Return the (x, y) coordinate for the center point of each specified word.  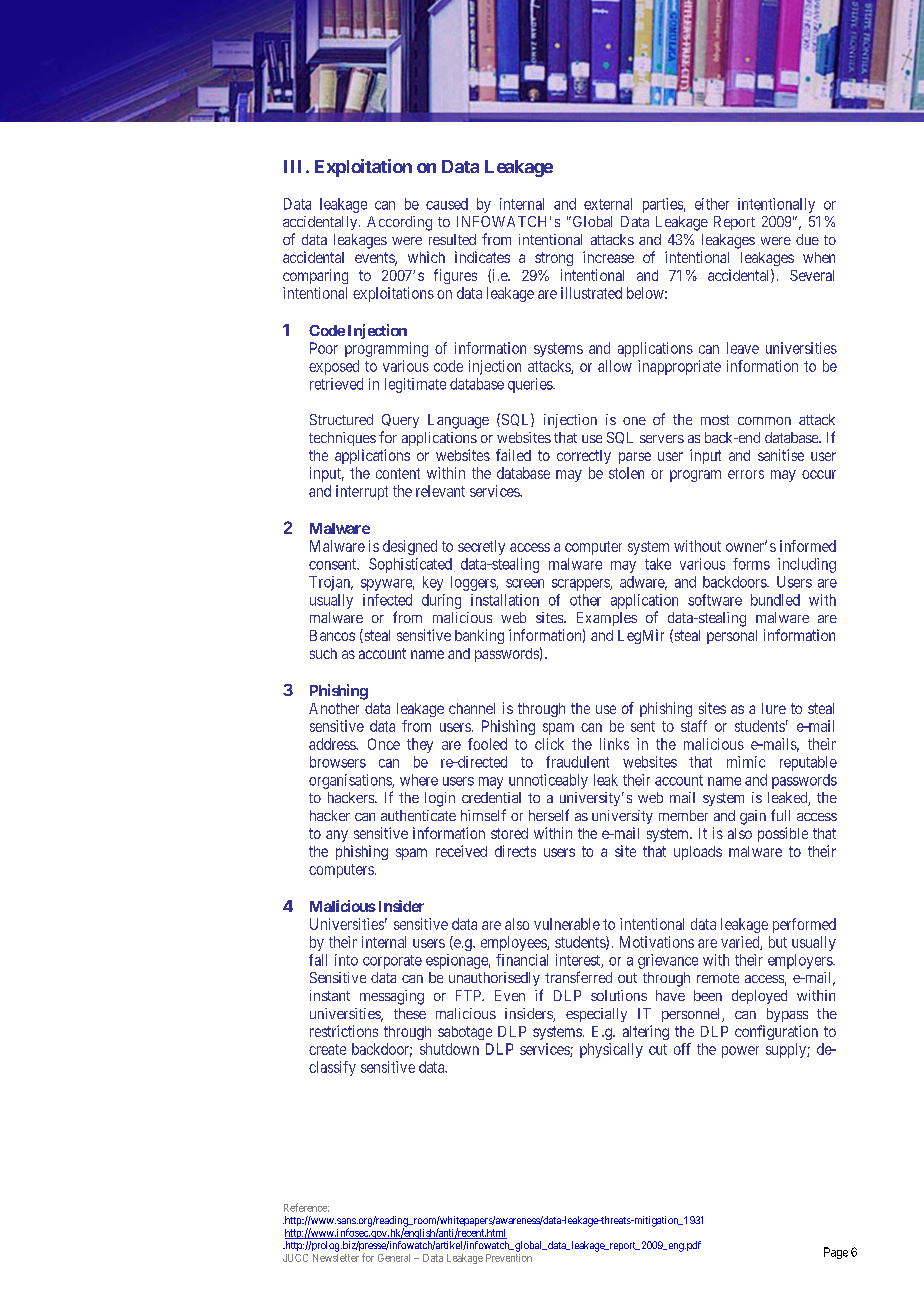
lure (774, 708)
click (549, 744)
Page (836, 1253)
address (333, 744)
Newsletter (336, 1258)
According (399, 223)
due (807, 239)
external (608, 204)
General (394, 1258)
